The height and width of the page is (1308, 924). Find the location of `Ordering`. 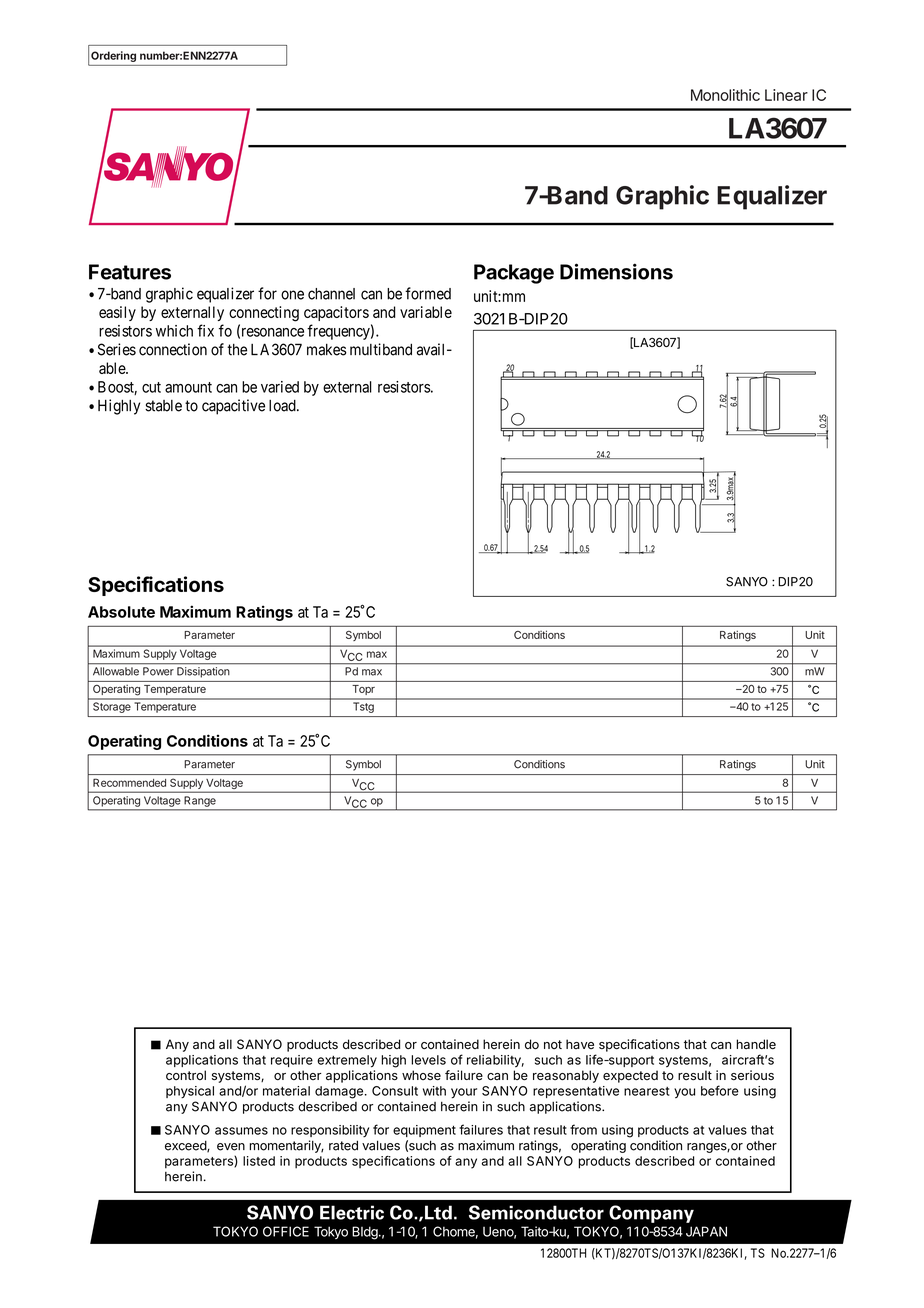

Ordering is located at coordinates (113, 56).
